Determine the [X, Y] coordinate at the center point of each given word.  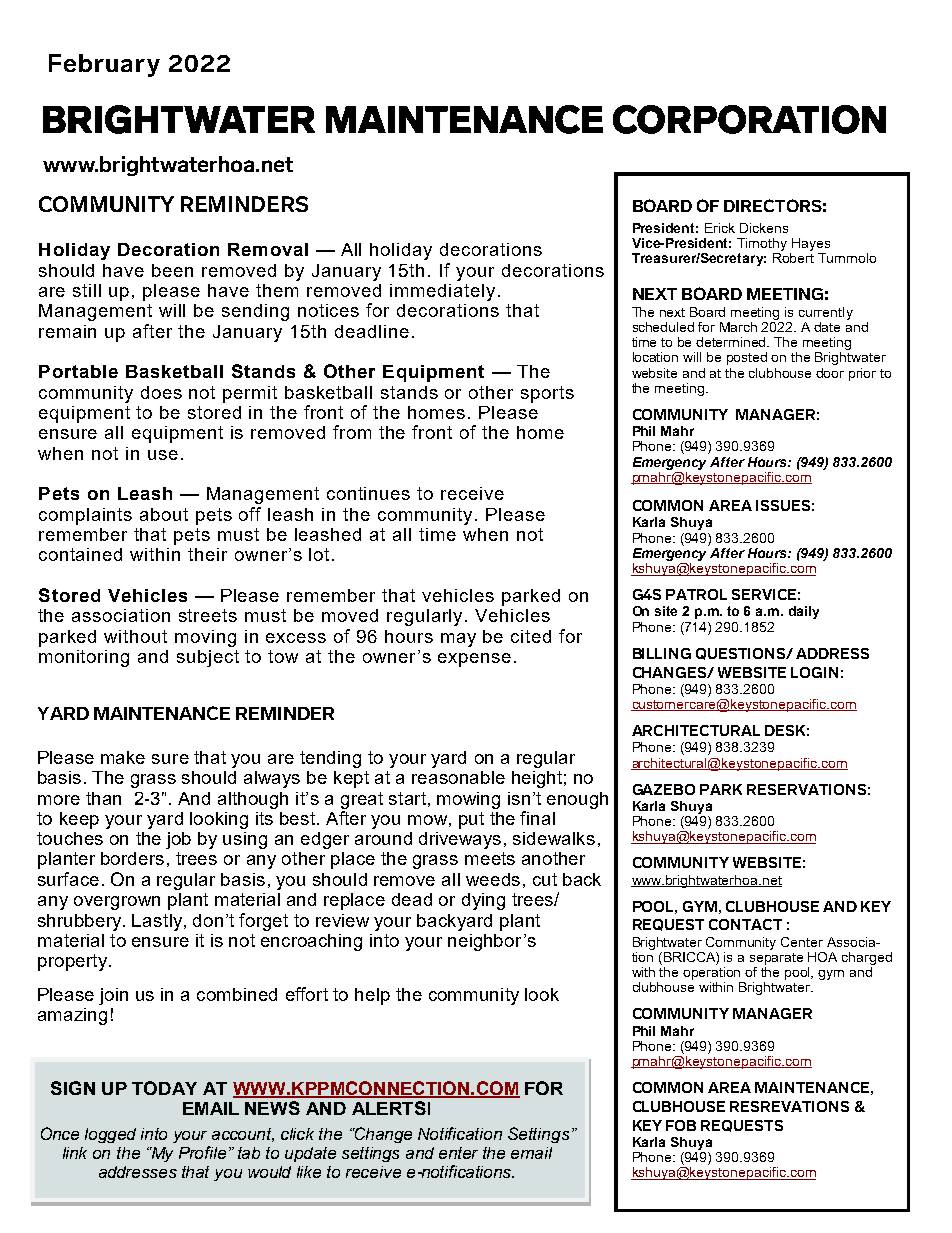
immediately [442, 292]
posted [747, 358]
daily [804, 612]
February [104, 65]
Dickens [764, 228]
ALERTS [389, 1108]
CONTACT [745, 924]
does [161, 392]
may [458, 640]
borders [132, 858]
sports [547, 394]
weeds [493, 879]
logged [110, 1135]
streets [208, 615]
